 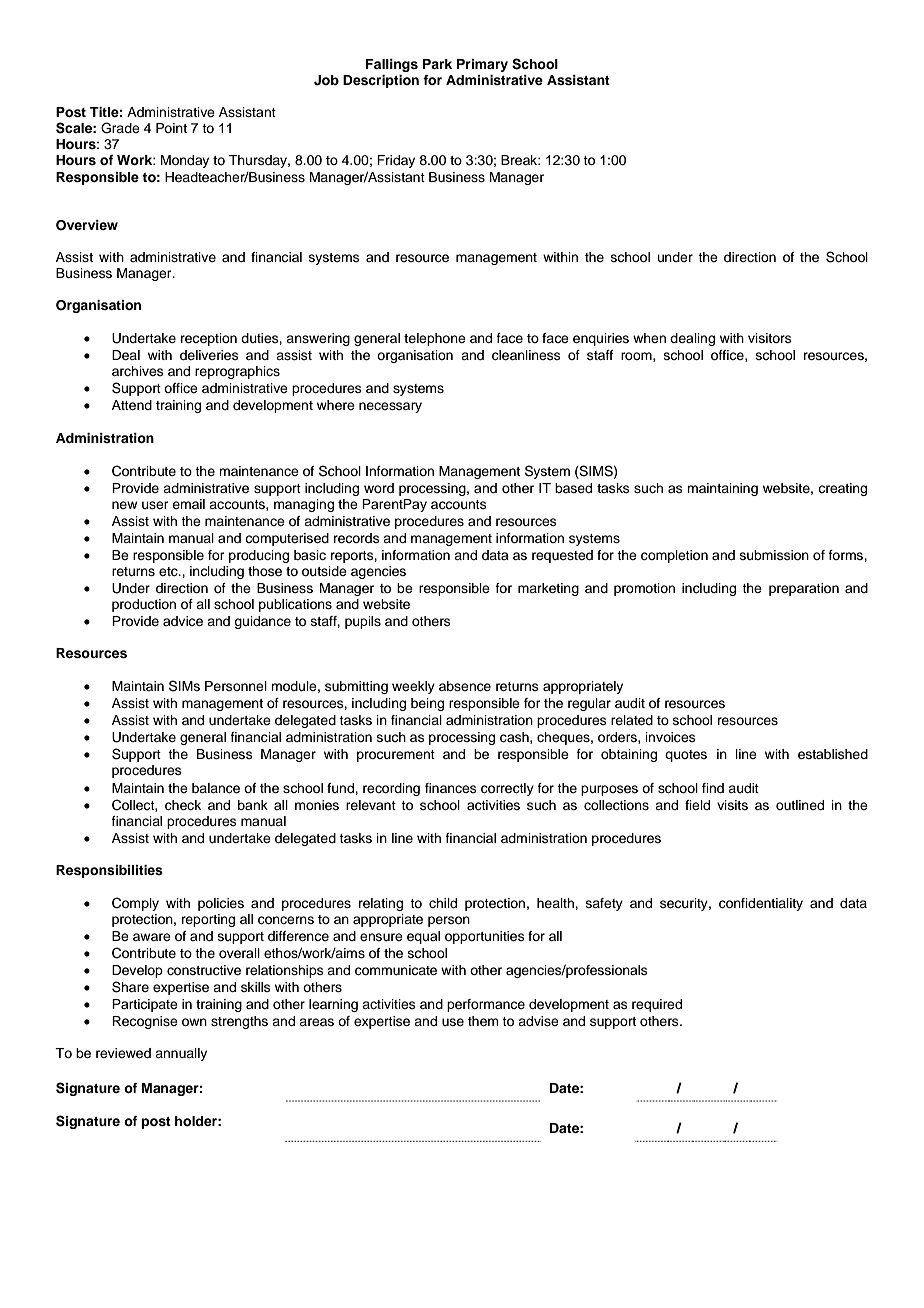 I want to click on own, so click(x=194, y=1022).
